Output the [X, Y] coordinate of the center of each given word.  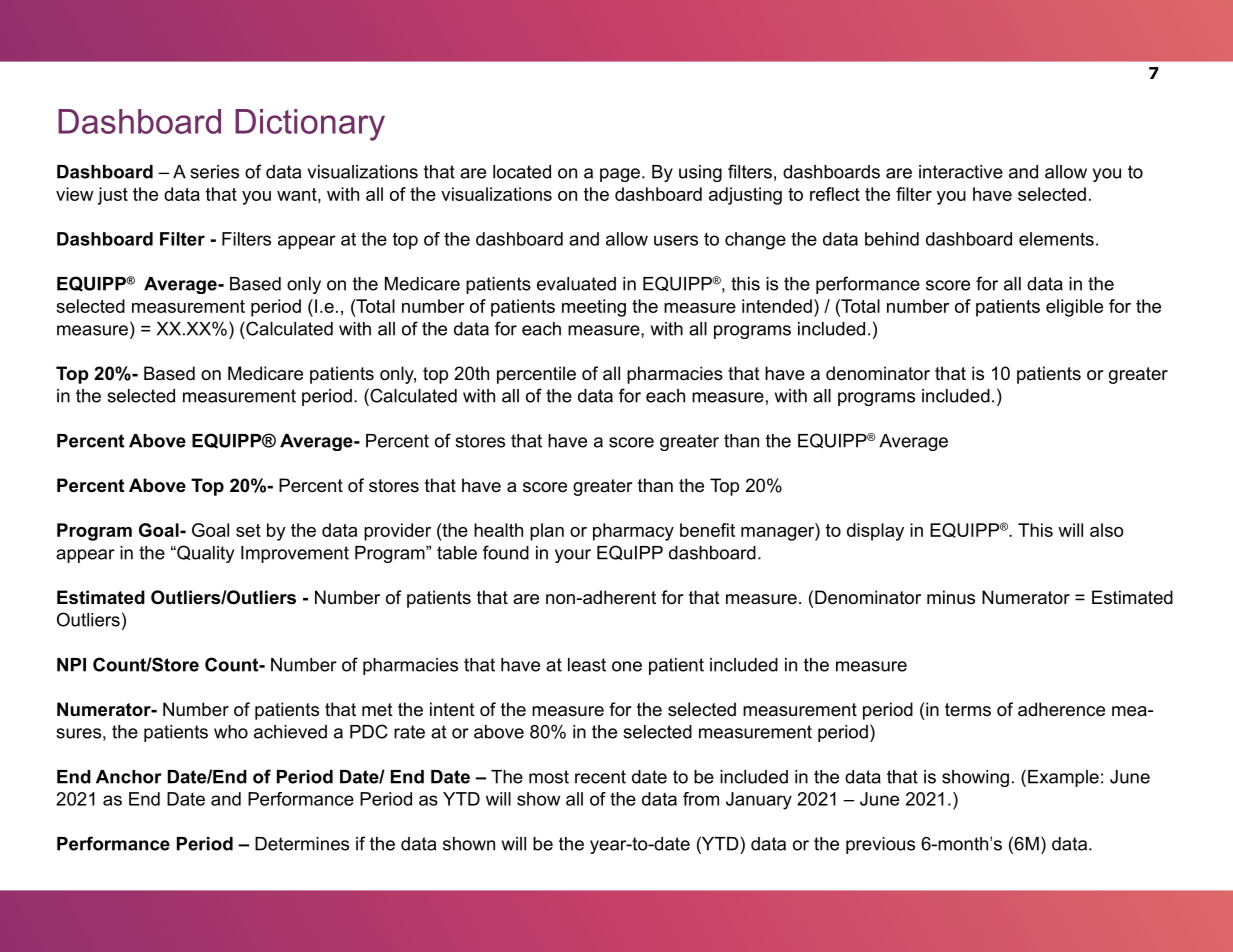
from [701, 799]
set [248, 530]
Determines [302, 844]
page [620, 175]
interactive [961, 172]
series [214, 172]
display [875, 532]
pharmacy [633, 532]
